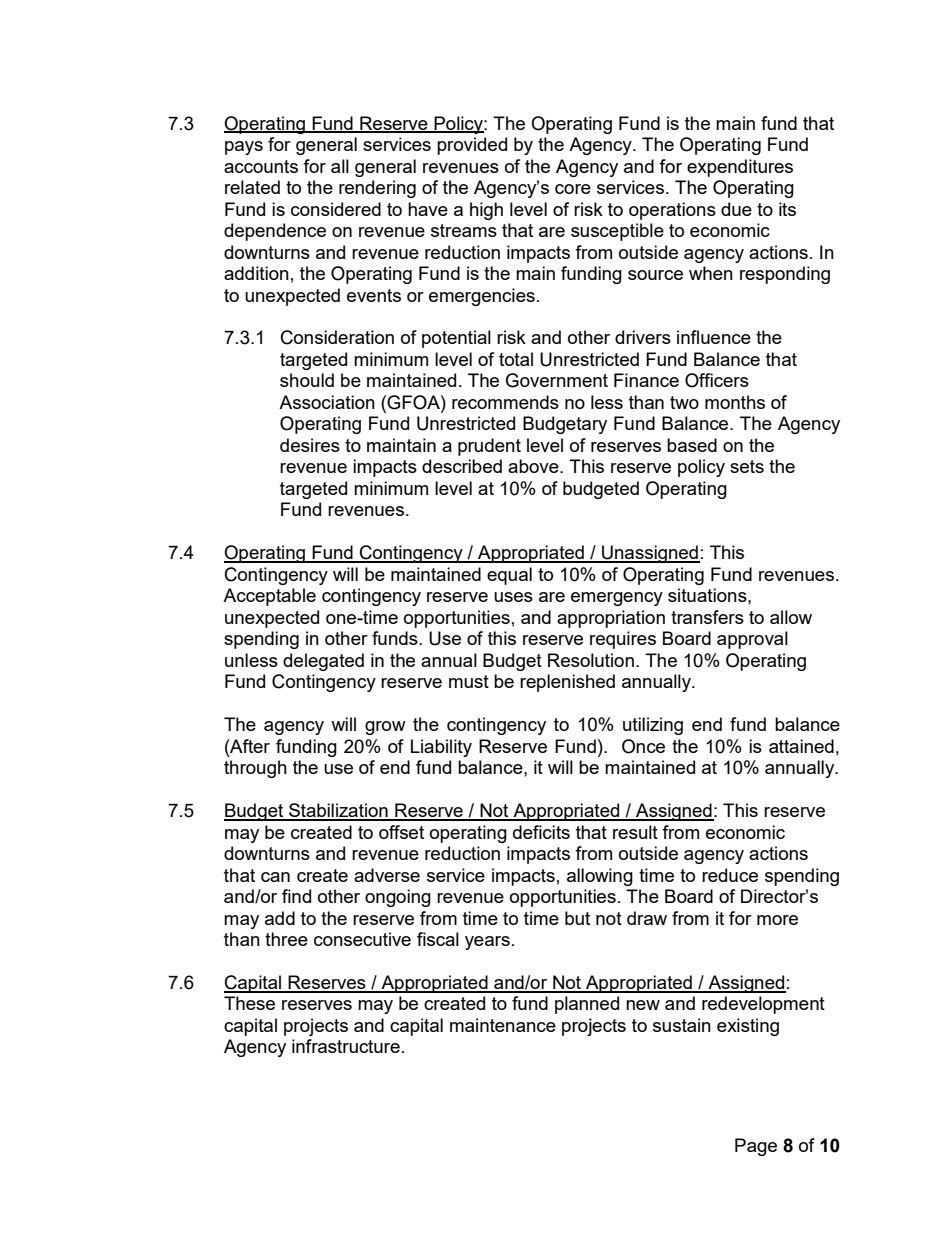 This screenshot has height=1233, width=952. Describe the element at coordinates (730, 875) in the screenshot. I see `reduce` at that location.
